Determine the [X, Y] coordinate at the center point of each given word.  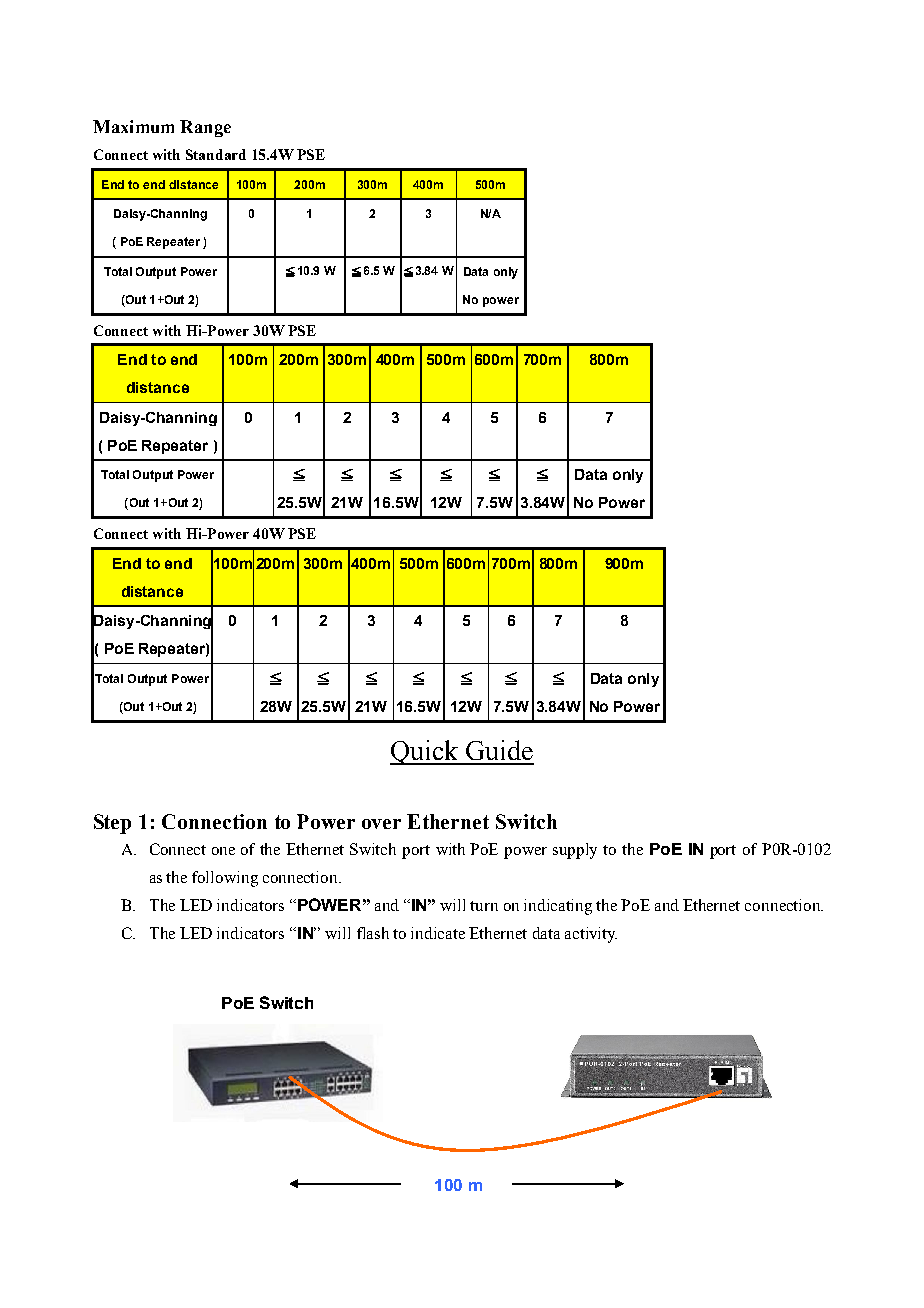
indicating [558, 907]
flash [373, 933]
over [381, 824]
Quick [425, 752]
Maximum [133, 126]
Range [205, 128]
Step [112, 824]
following [225, 879]
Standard [216, 154]
